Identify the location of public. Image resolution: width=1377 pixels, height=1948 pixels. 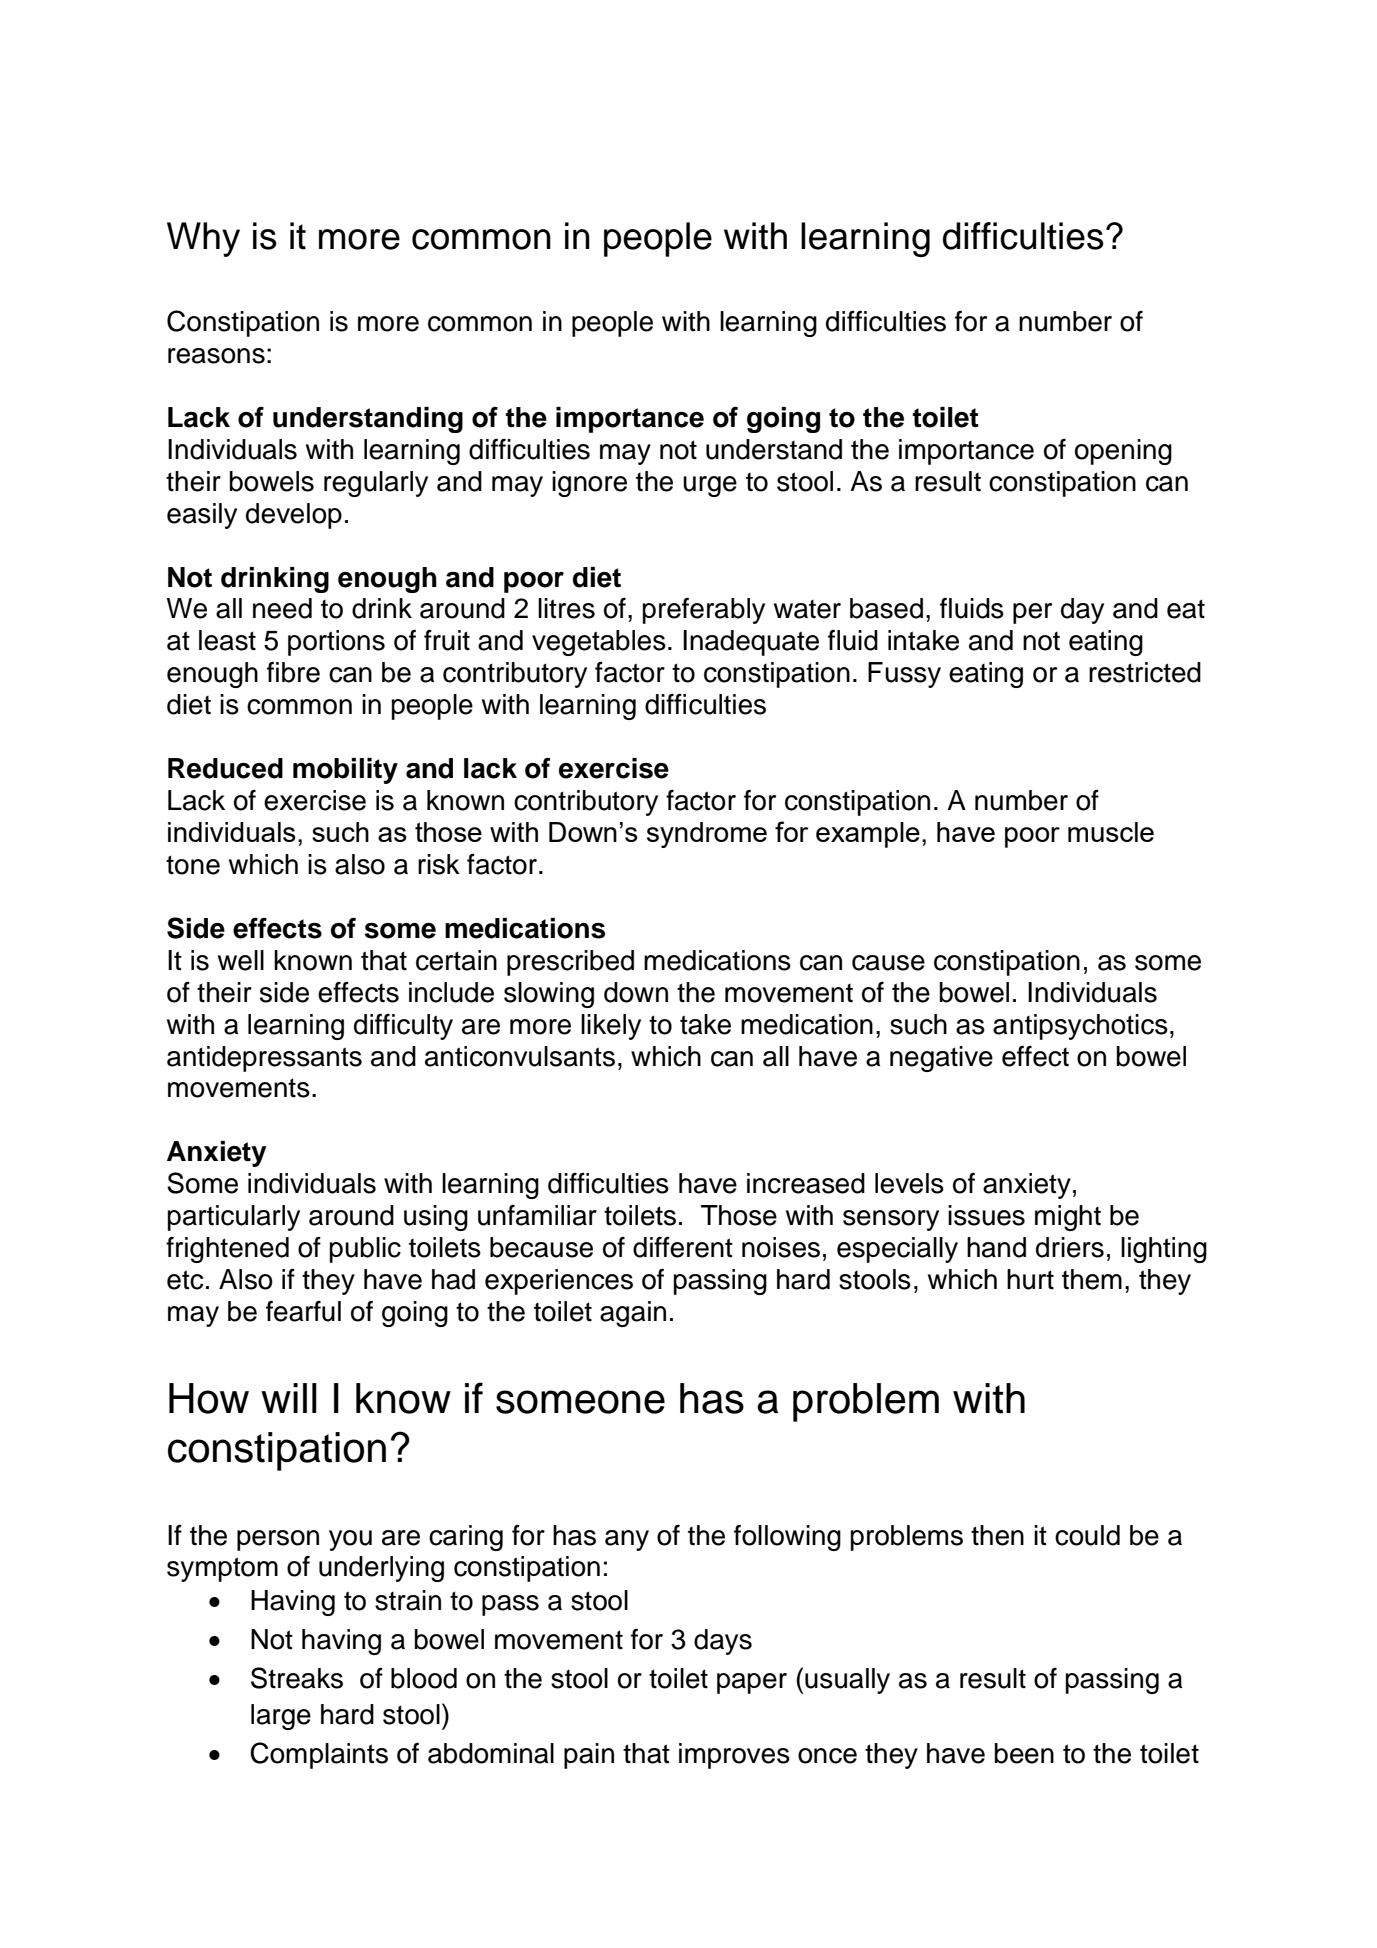
(365, 1250).
